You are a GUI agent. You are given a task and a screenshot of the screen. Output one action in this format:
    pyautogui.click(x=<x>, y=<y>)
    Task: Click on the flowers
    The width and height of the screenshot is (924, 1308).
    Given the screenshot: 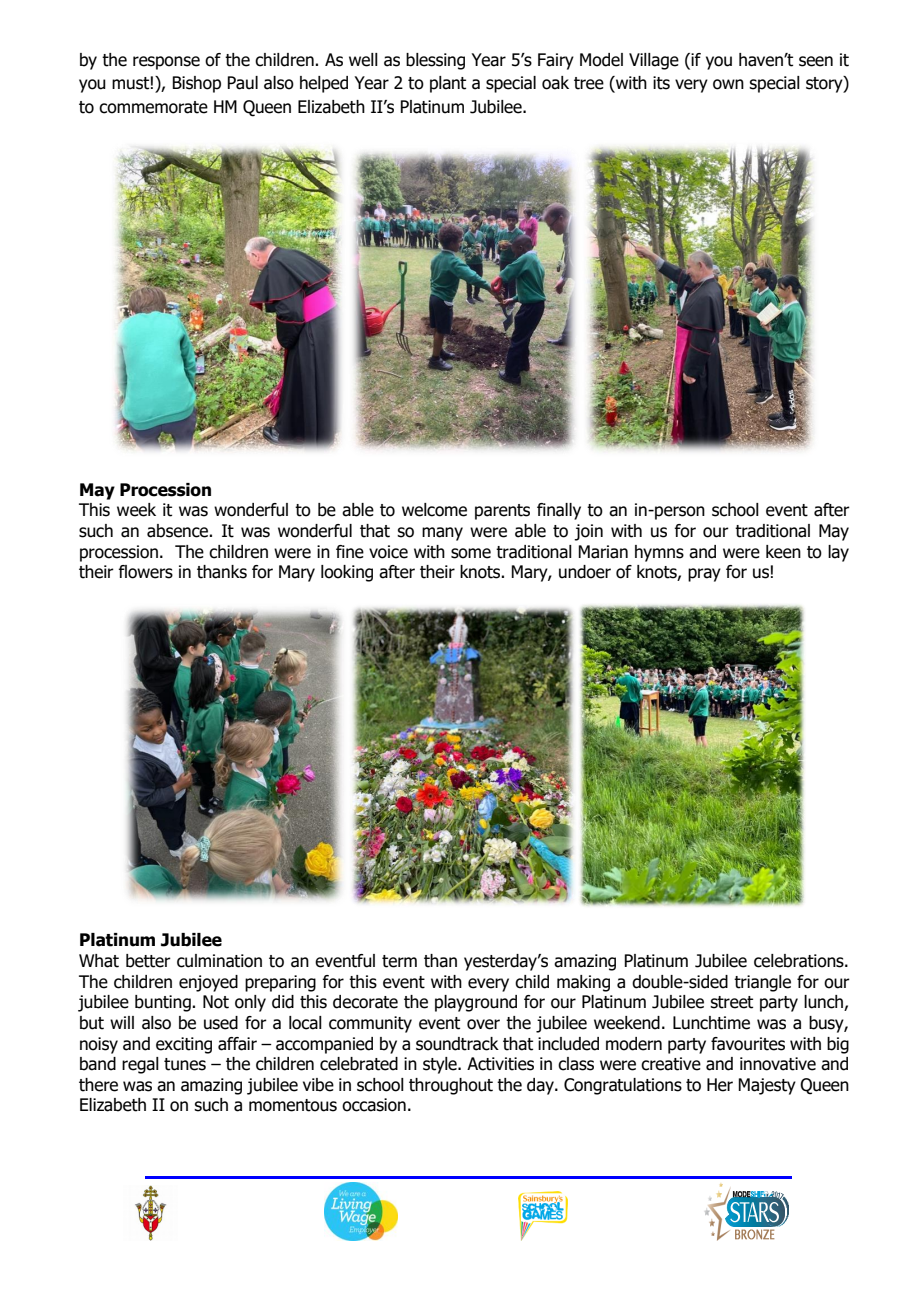 What is the action you would take?
    pyautogui.click(x=145, y=572)
